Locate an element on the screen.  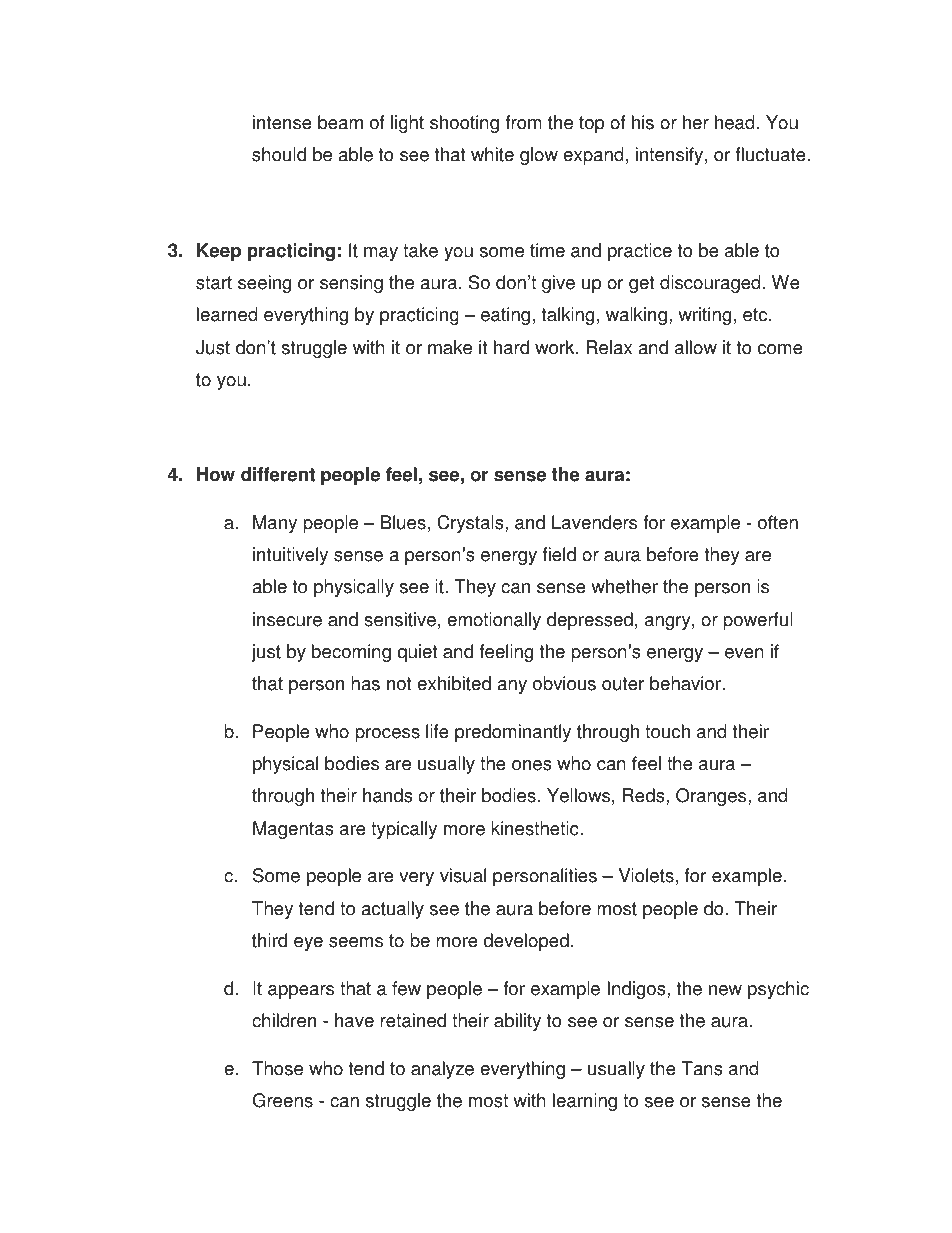
Those is located at coordinates (277, 1068).
